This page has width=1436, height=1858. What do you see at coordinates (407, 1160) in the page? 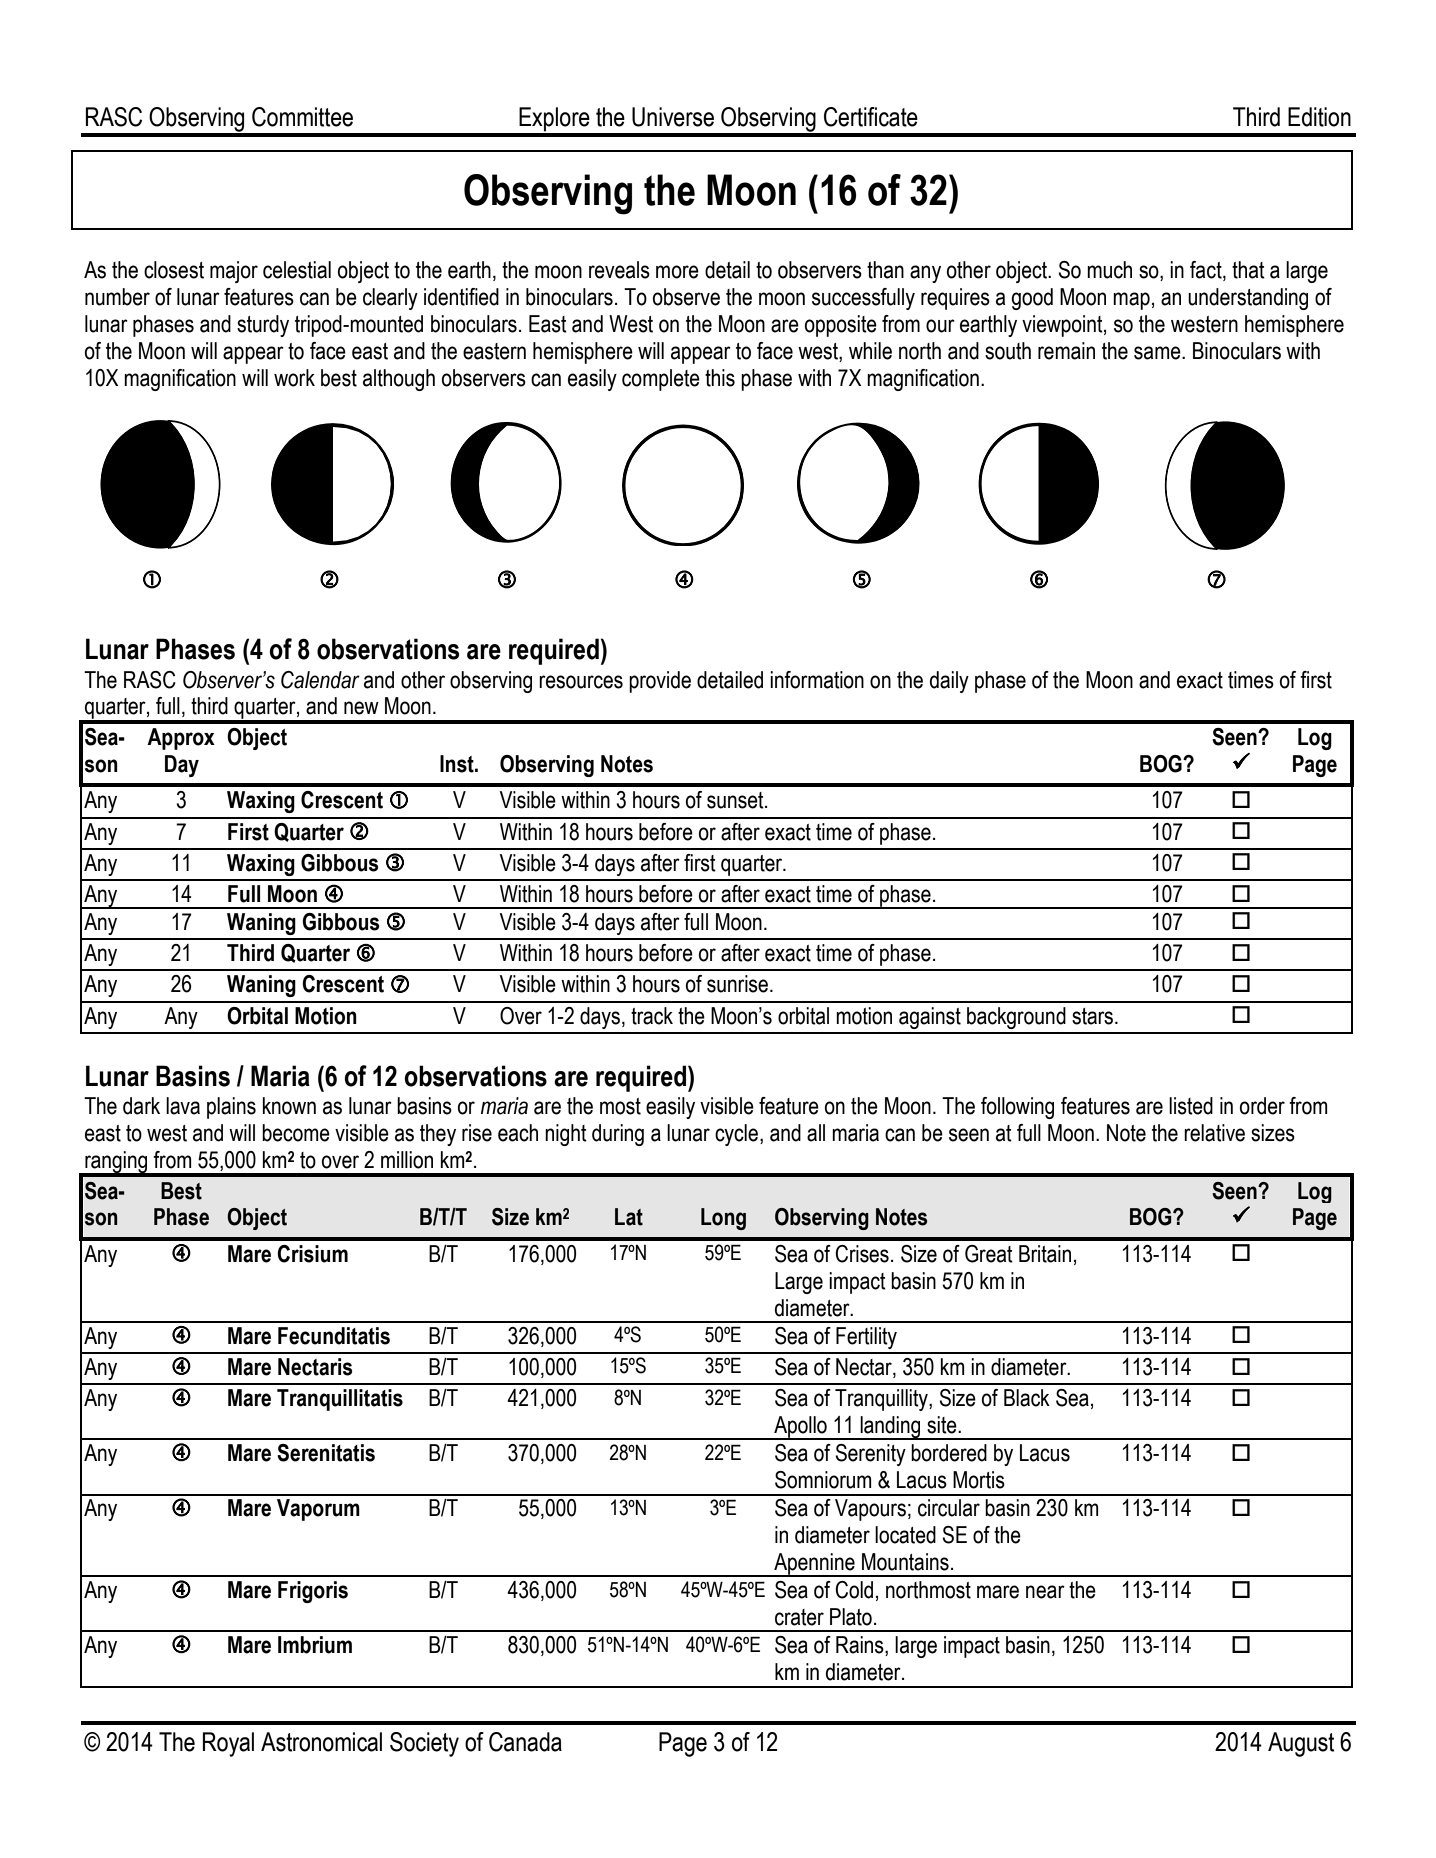
I see `million` at bounding box center [407, 1160].
